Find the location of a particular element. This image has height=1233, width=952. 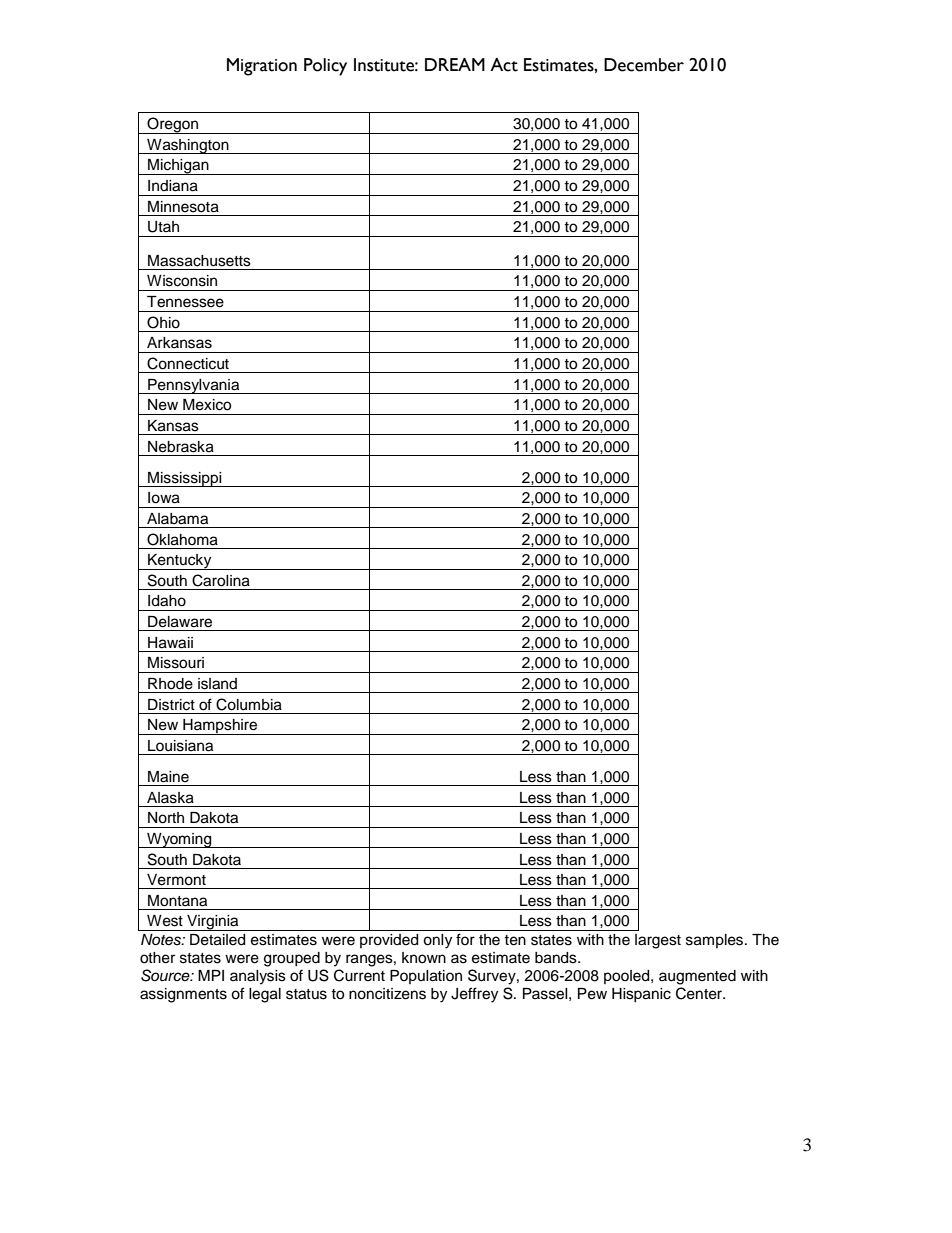

Migration is located at coordinates (262, 67).
